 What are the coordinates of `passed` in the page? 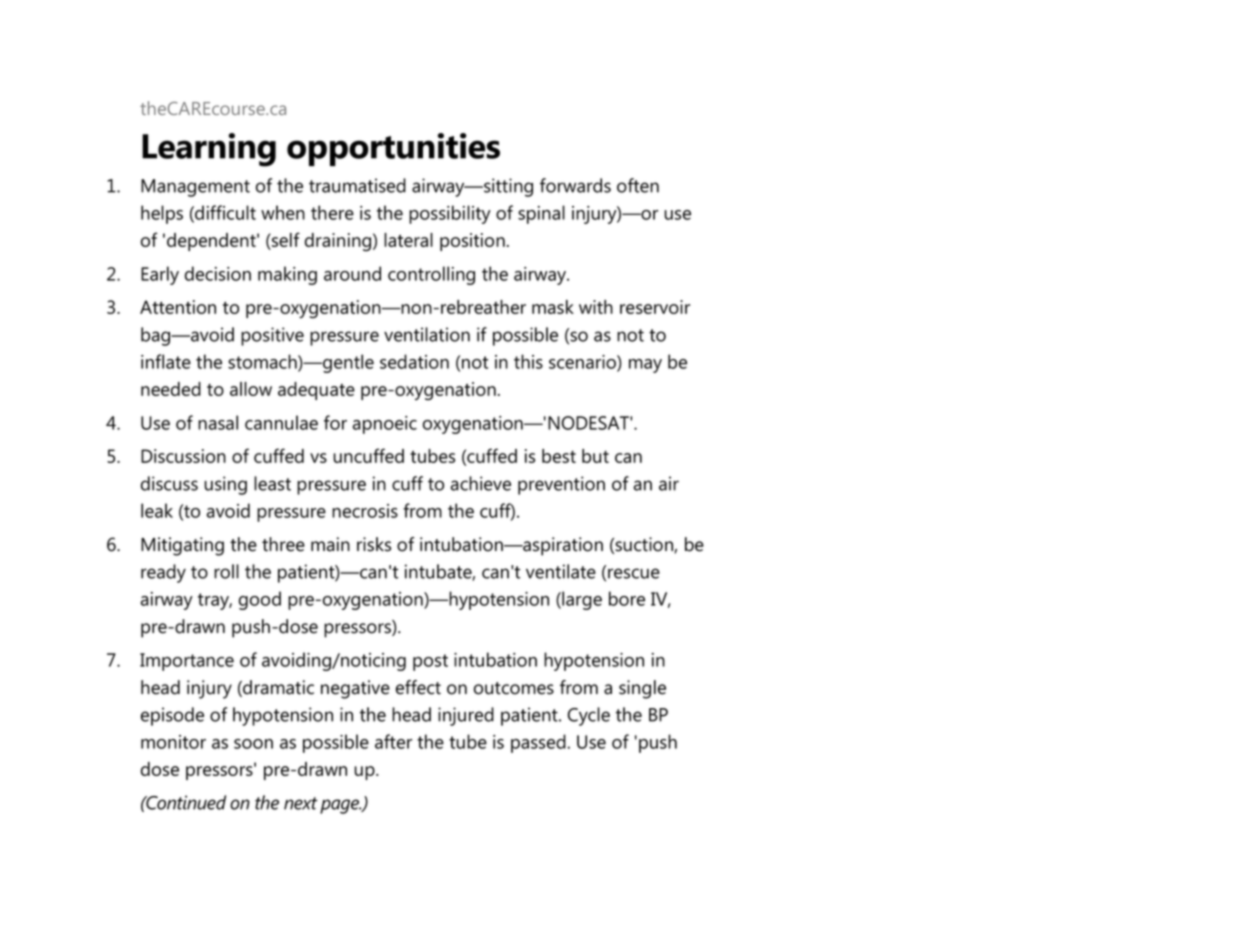 It's located at (538, 743).
